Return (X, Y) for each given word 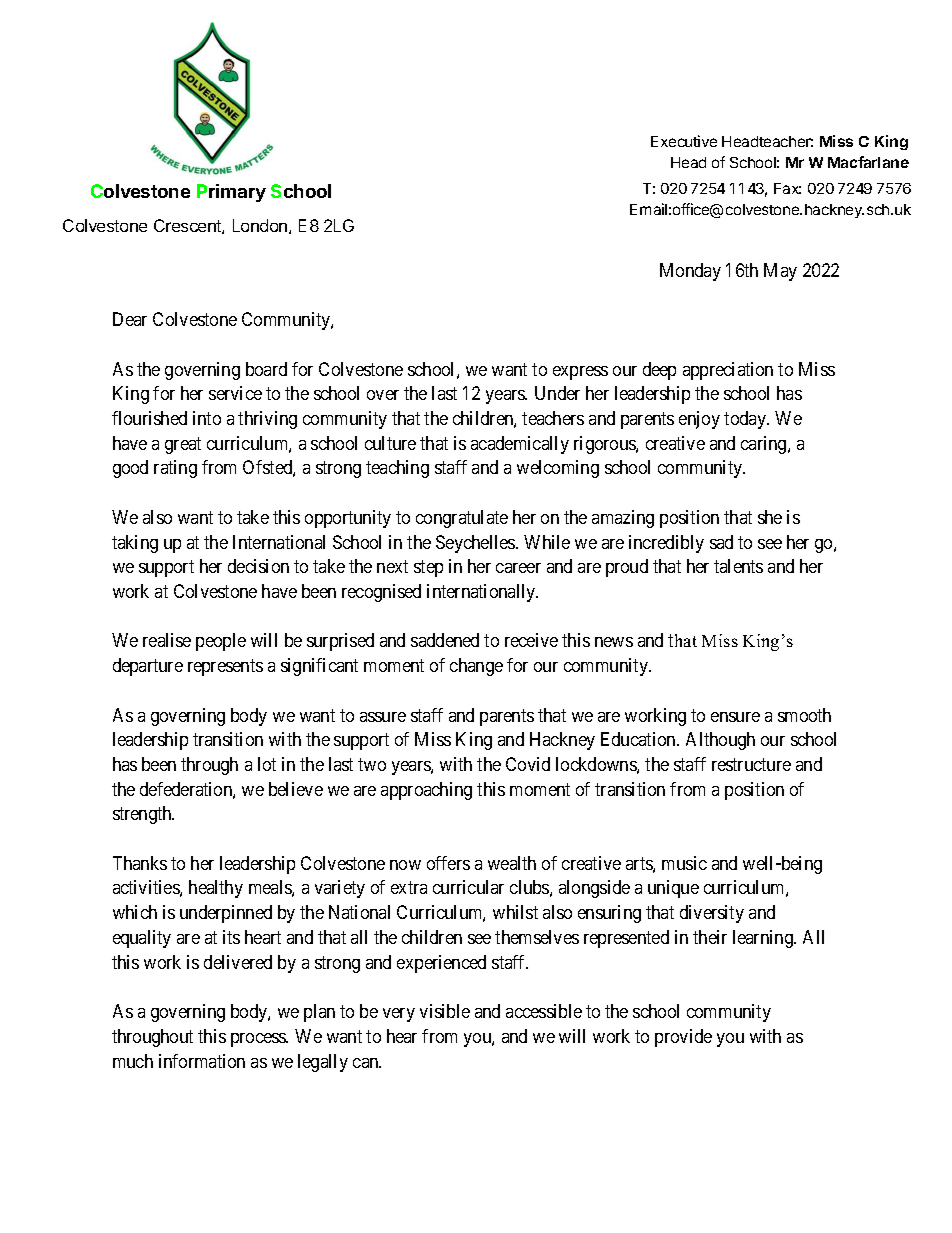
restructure (751, 764)
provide (683, 1038)
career (518, 568)
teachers (553, 418)
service (235, 393)
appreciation (728, 371)
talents (738, 566)
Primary (231, 193)
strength (143, 815)
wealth (512, 863)
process (259, 1040)
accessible (544, 1011)
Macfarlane (868, 162)
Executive (684, 141)
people (221, 642)
